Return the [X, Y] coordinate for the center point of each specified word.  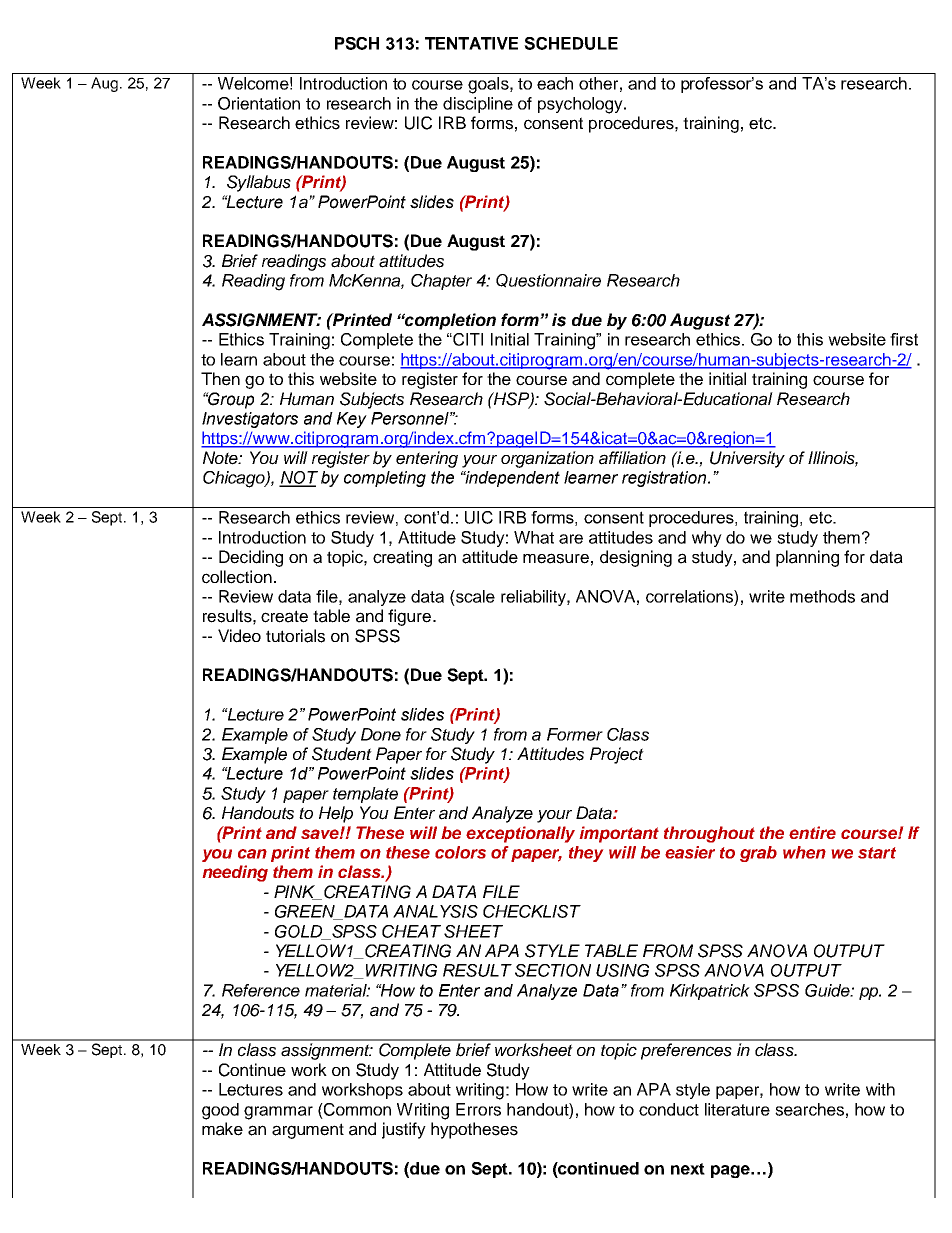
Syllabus [259, 183]
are [571, 539]
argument [308, 1131]
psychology [581, 105]
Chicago [235, 479]
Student [342, 754]
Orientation [259, 103]
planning [807, 558]
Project [617, 755]
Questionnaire [548, 281]
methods [822, 596]
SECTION [553, 970]
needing [235, 873]
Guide [828, 990]
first [904, 339]
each [555, 83]
